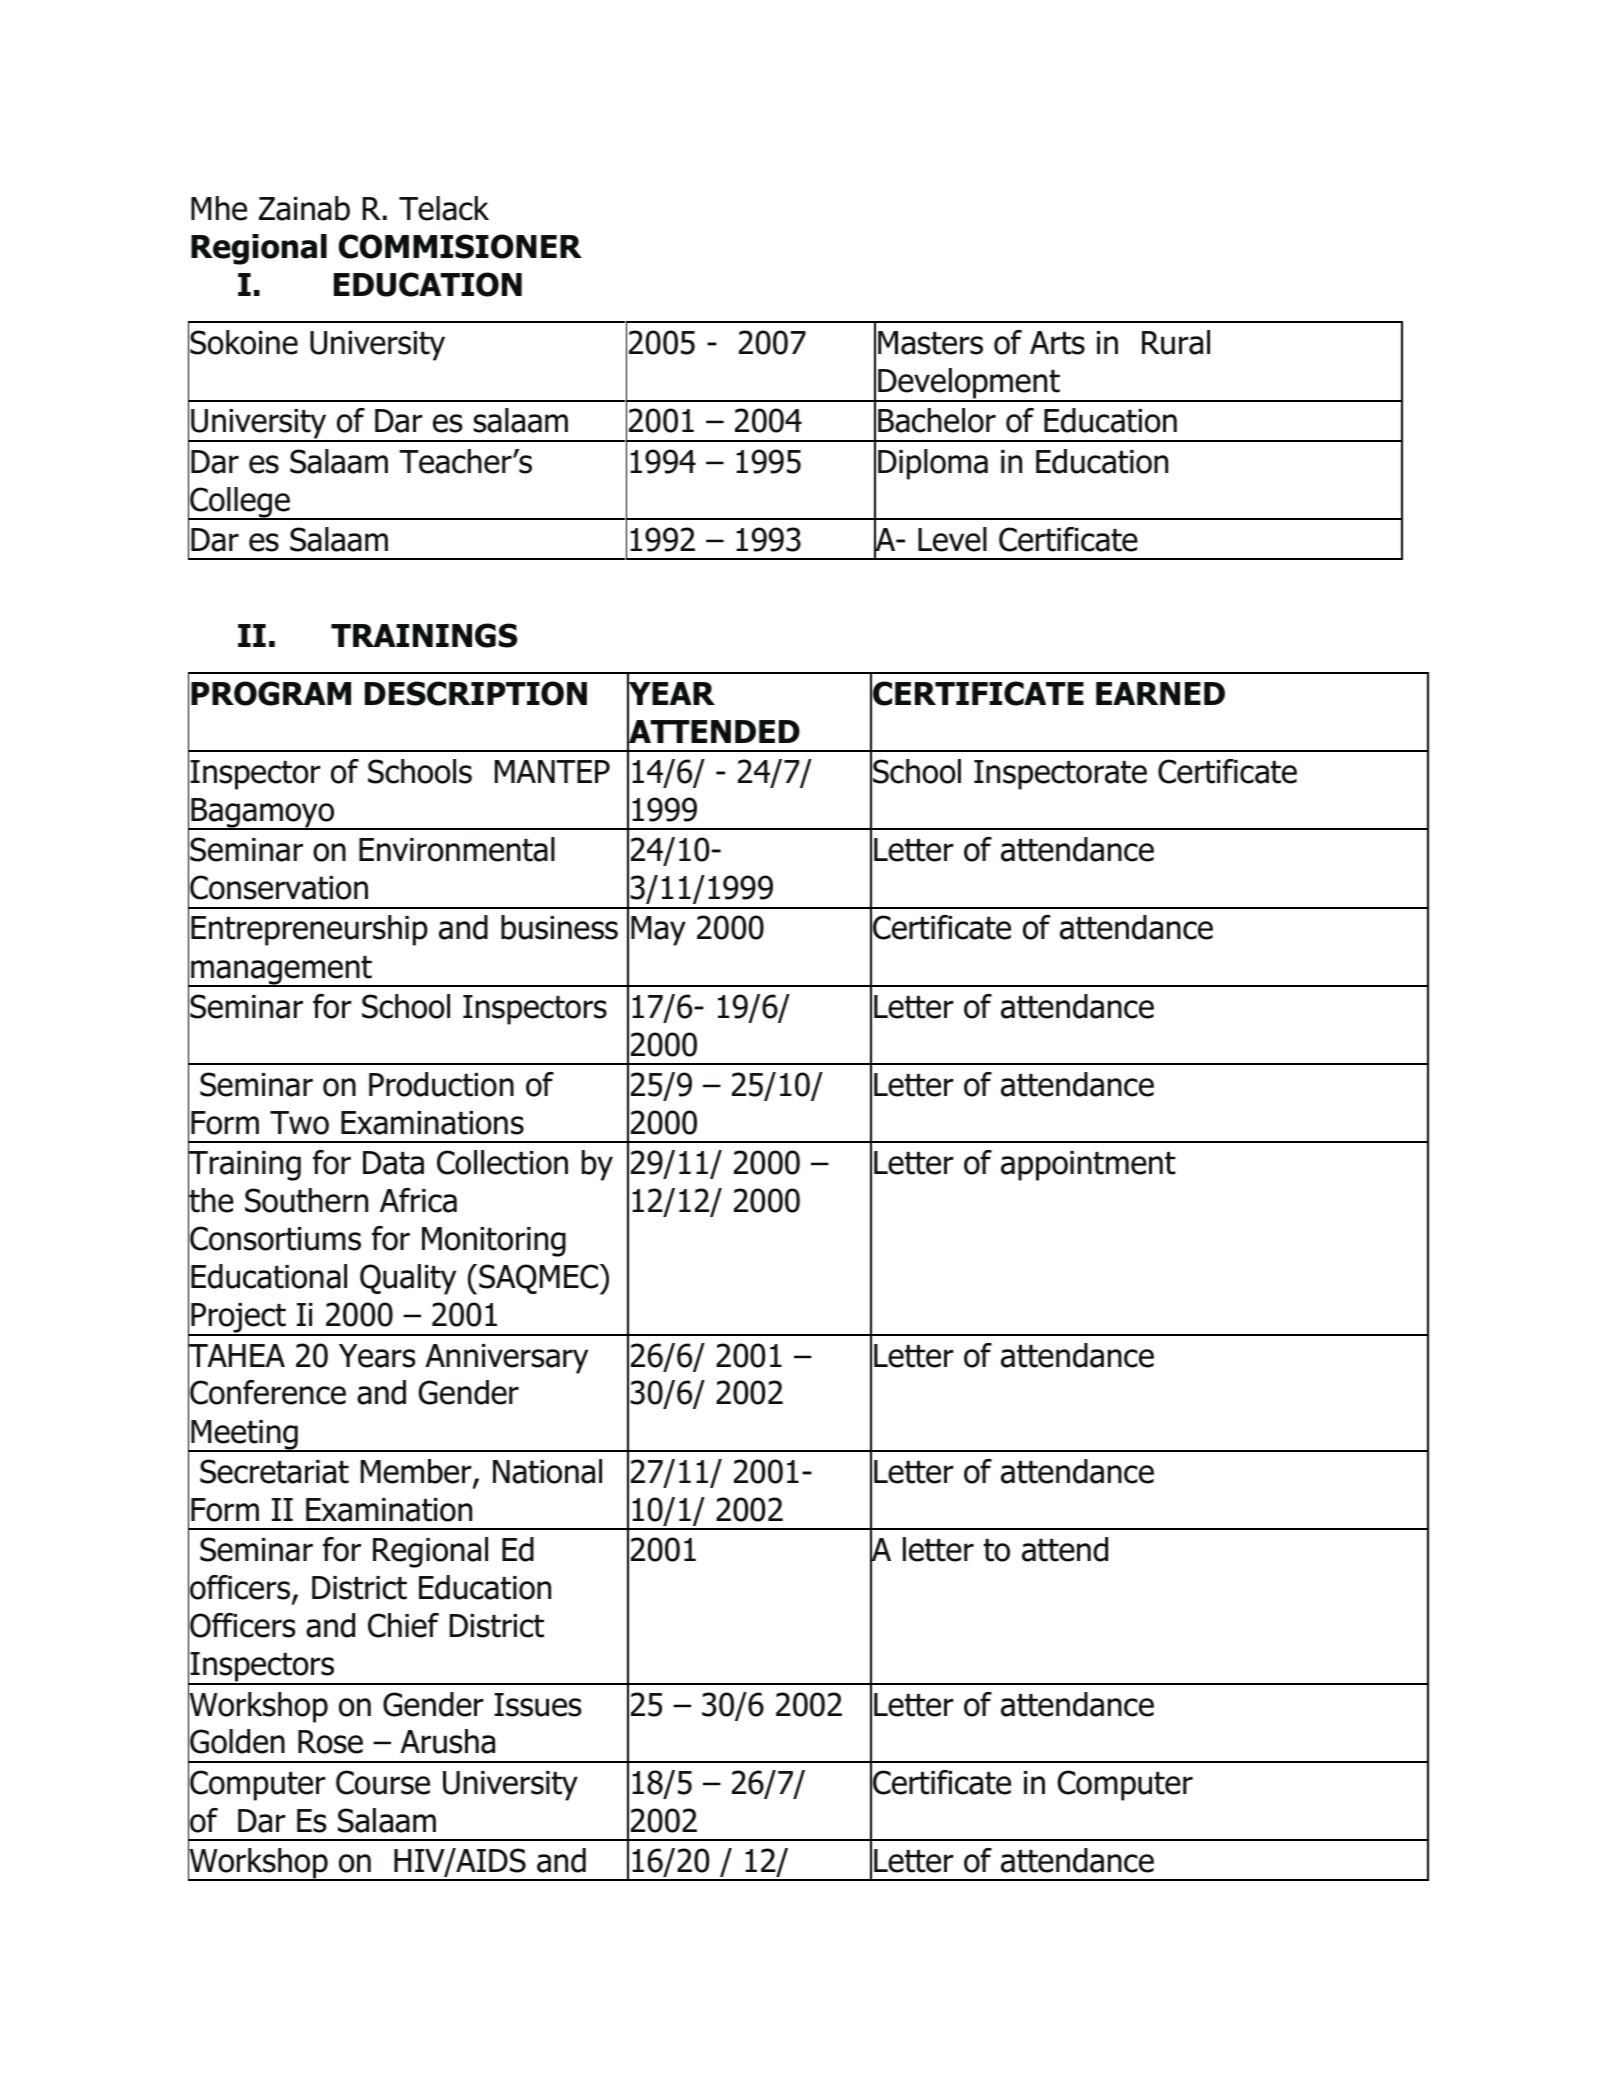 This screenshot has width=1610, height=2084. I want to click on PROGRAM, so click(271, 693).
